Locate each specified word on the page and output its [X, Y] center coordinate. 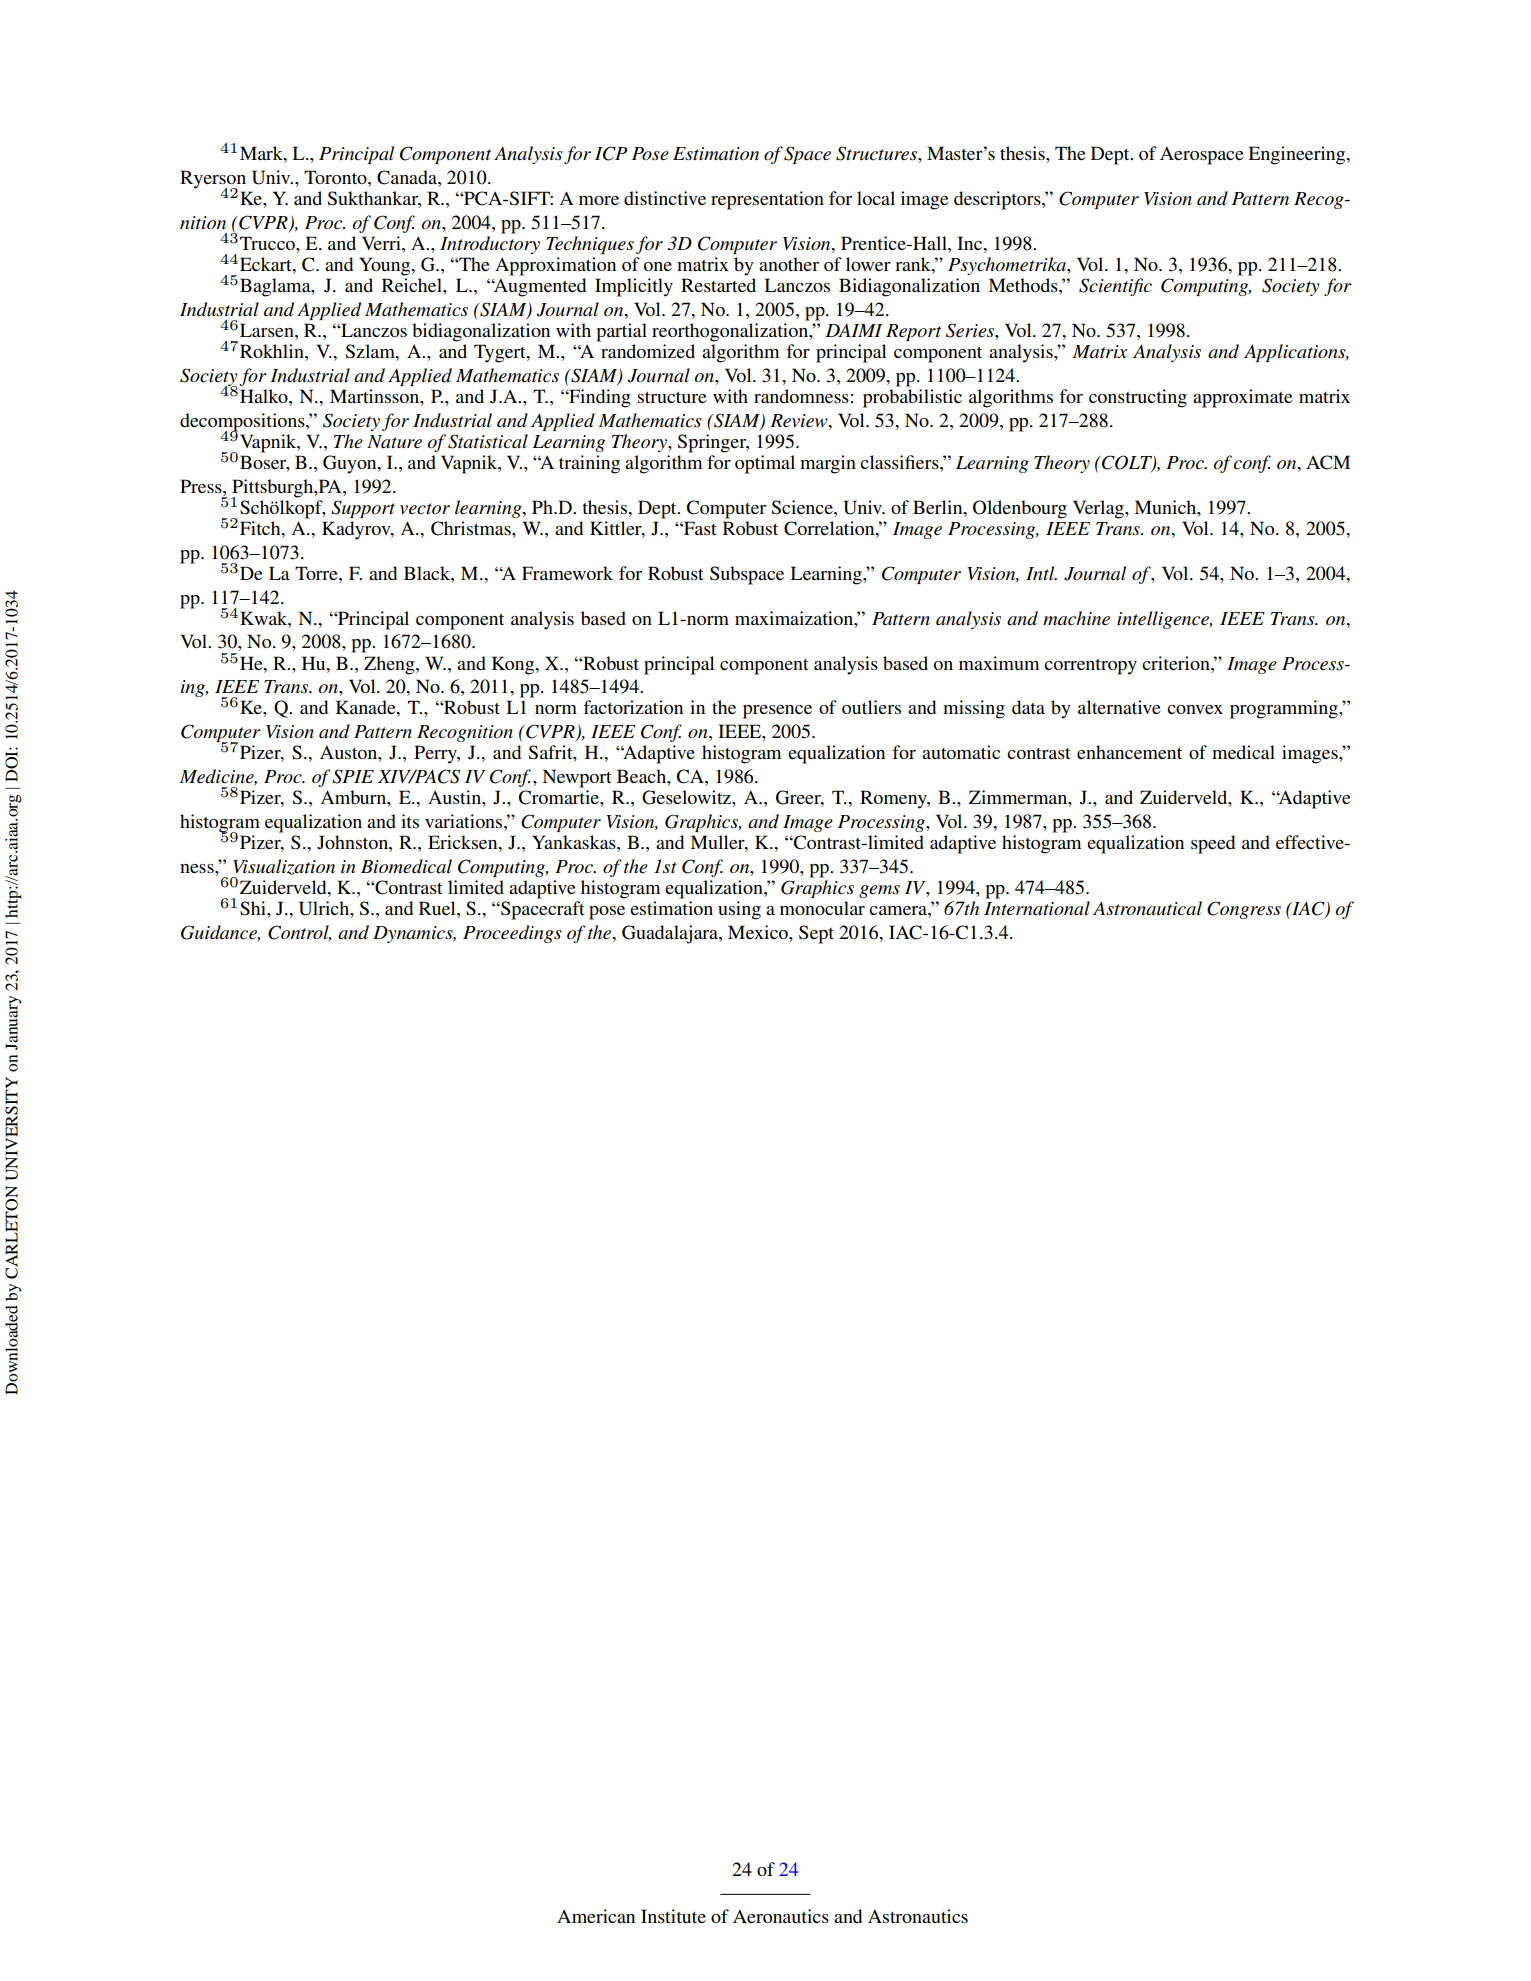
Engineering [1298, 155]
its [410, 821]
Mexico [759, 932]
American [596, 1916]
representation [767, 200]
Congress [1244, 910]
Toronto [336, 177]
